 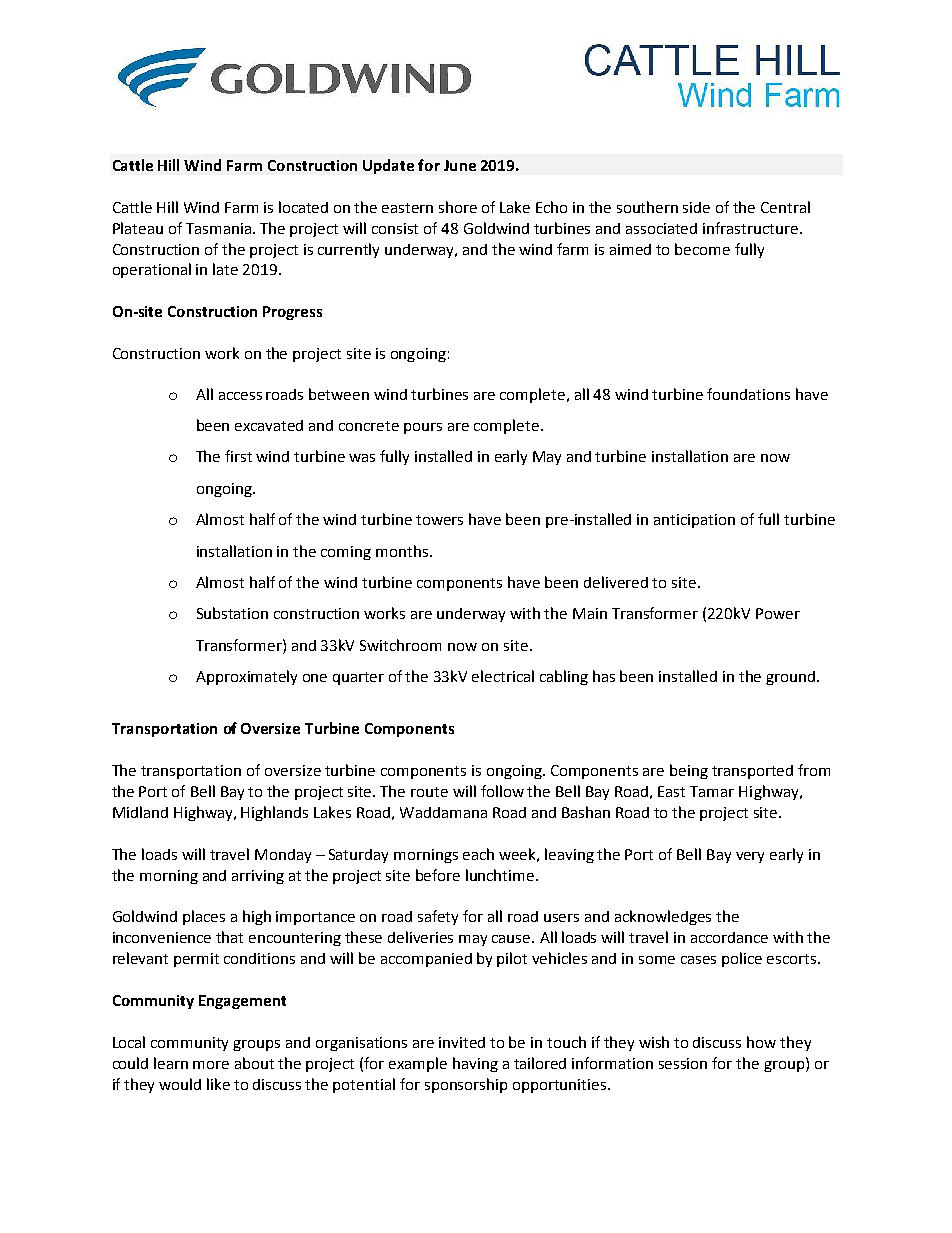 What do you see at coordinates (439, 520) in the page?
I see `towers` at bounding box center [439, 520].
